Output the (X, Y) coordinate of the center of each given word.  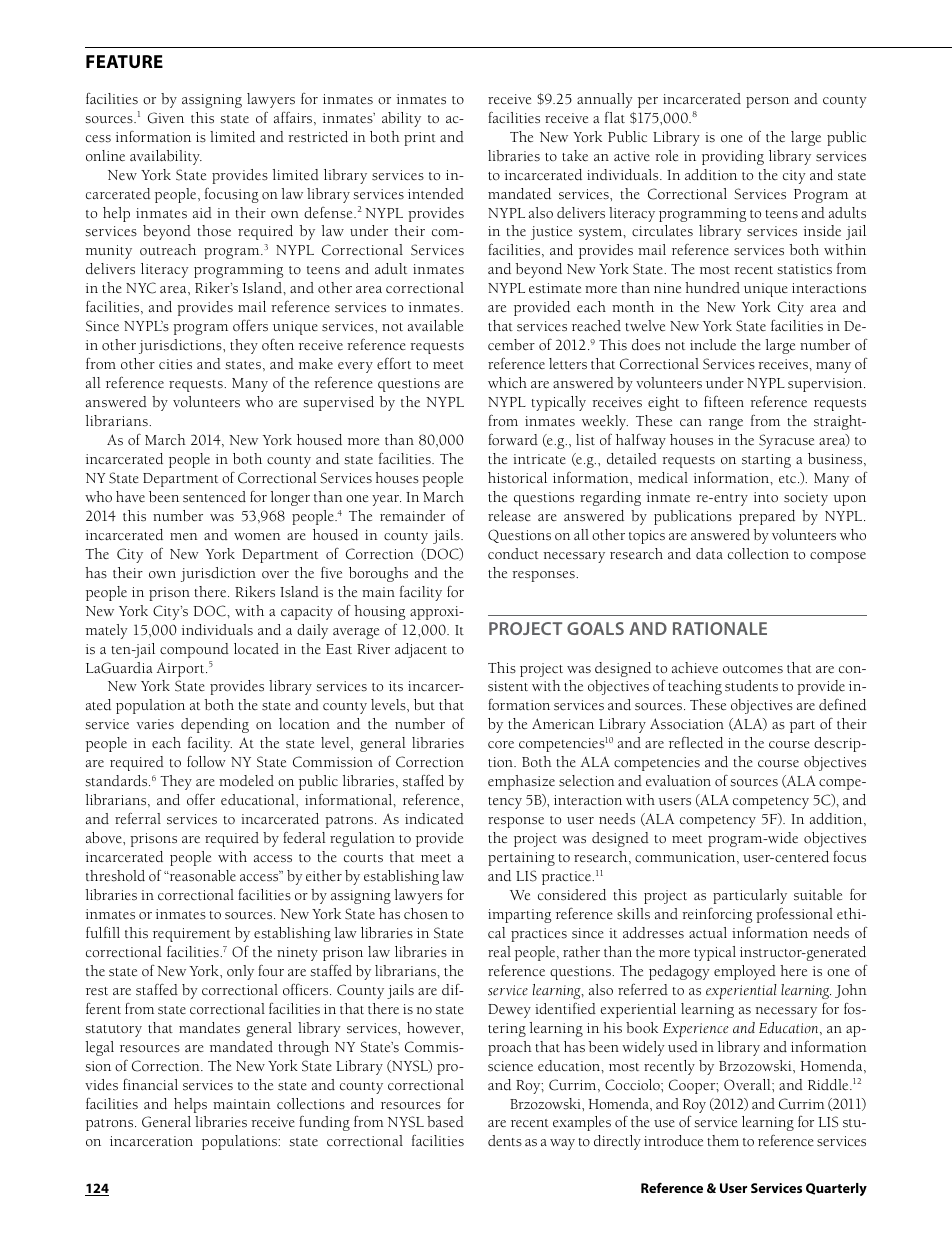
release (509, 516)
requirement (192, 935)
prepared (767, 517)
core (501, 745)
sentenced (214, 497)
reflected (696, 742)
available (435, 326)
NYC (141, 288)
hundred (712, 288)
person (767, 102)
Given (166, 118)
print (420, 139)
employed (745, 972)
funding (324, 1123)
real (499, 952)
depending (215, 725)
